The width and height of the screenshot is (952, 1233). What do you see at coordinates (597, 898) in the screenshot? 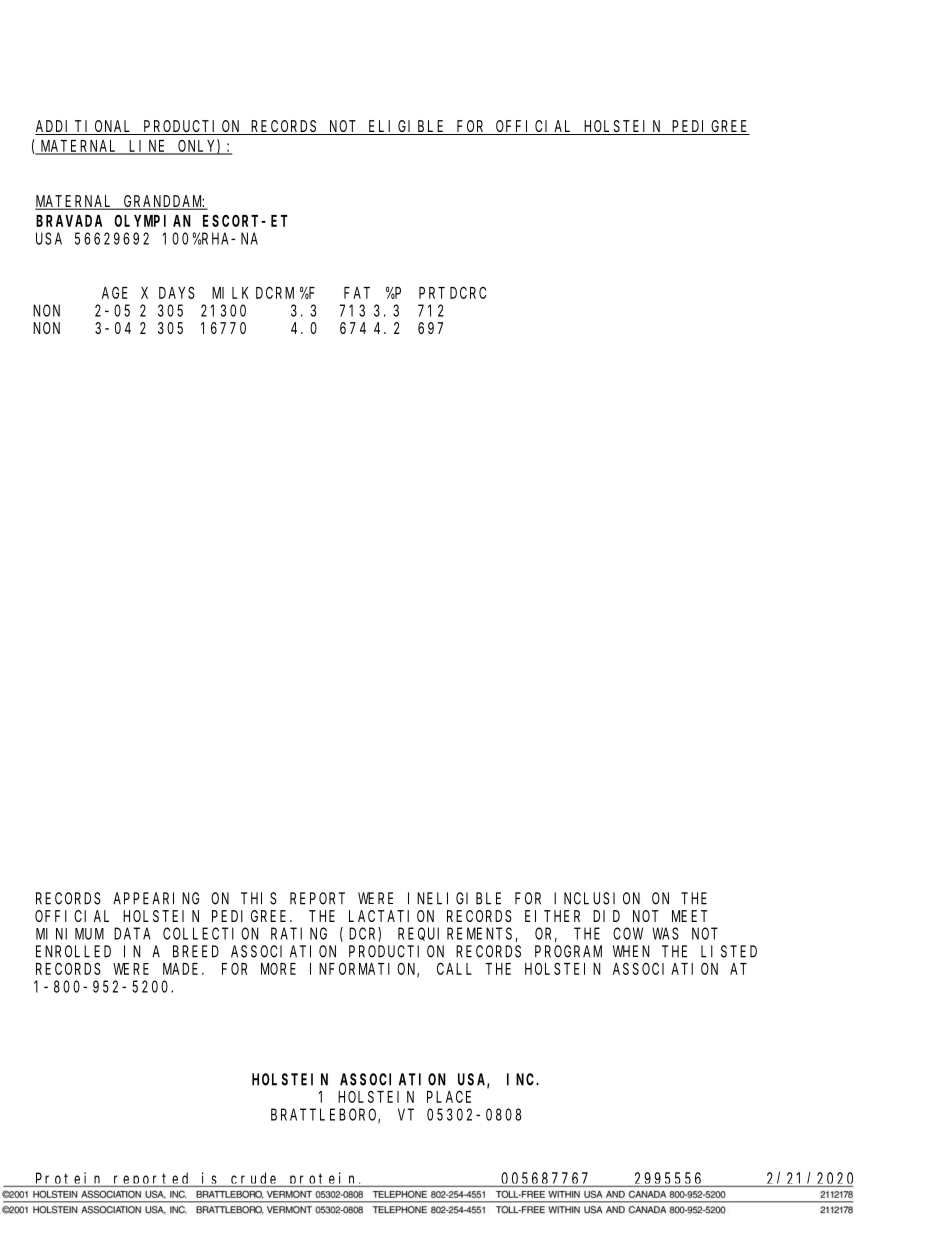
I see `INCLUSION` at bounding box center [597, 898].
